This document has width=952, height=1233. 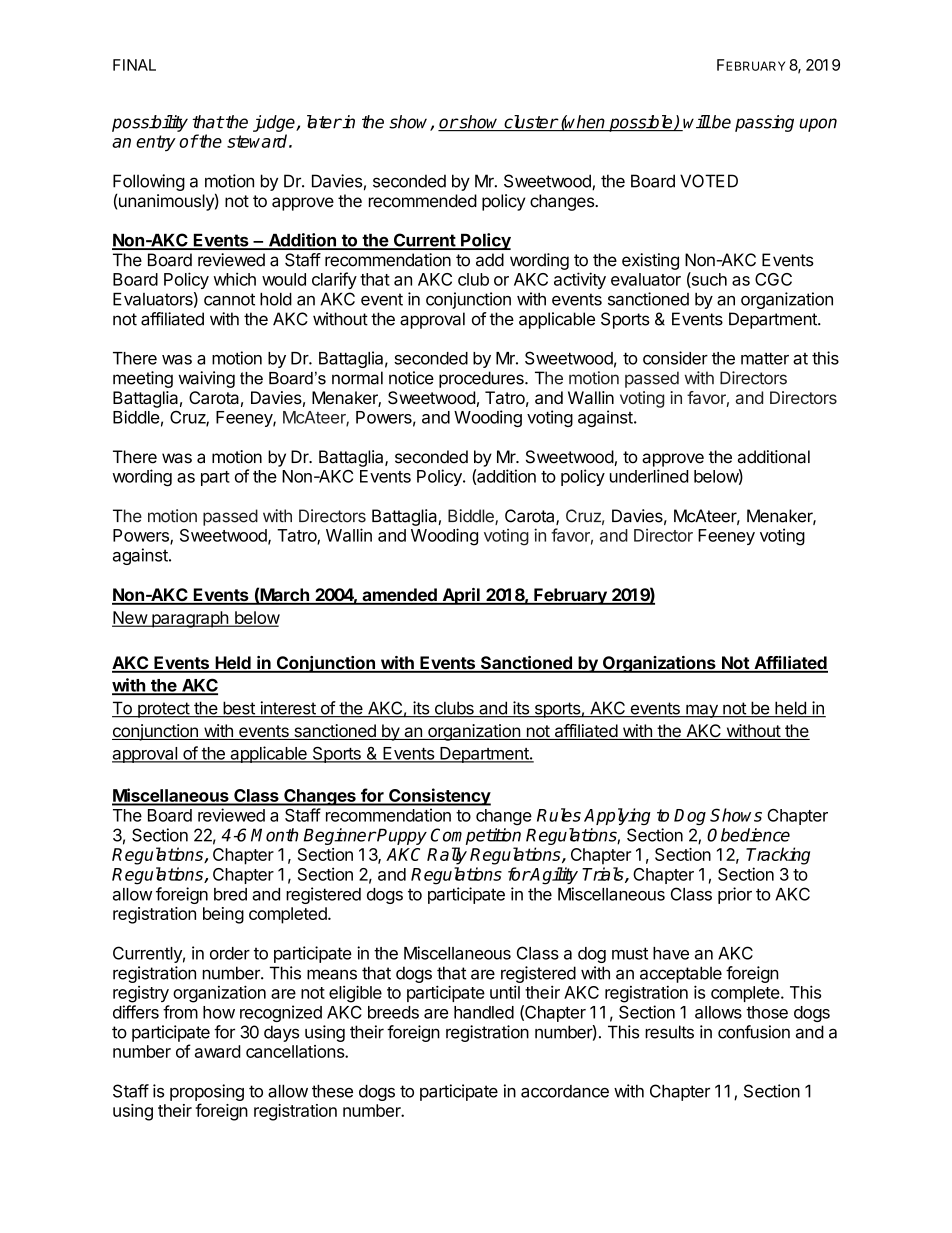 What do you see at coordinates (206, 379) in the document?
I see `waiving` at bounding box center [206, 379].
